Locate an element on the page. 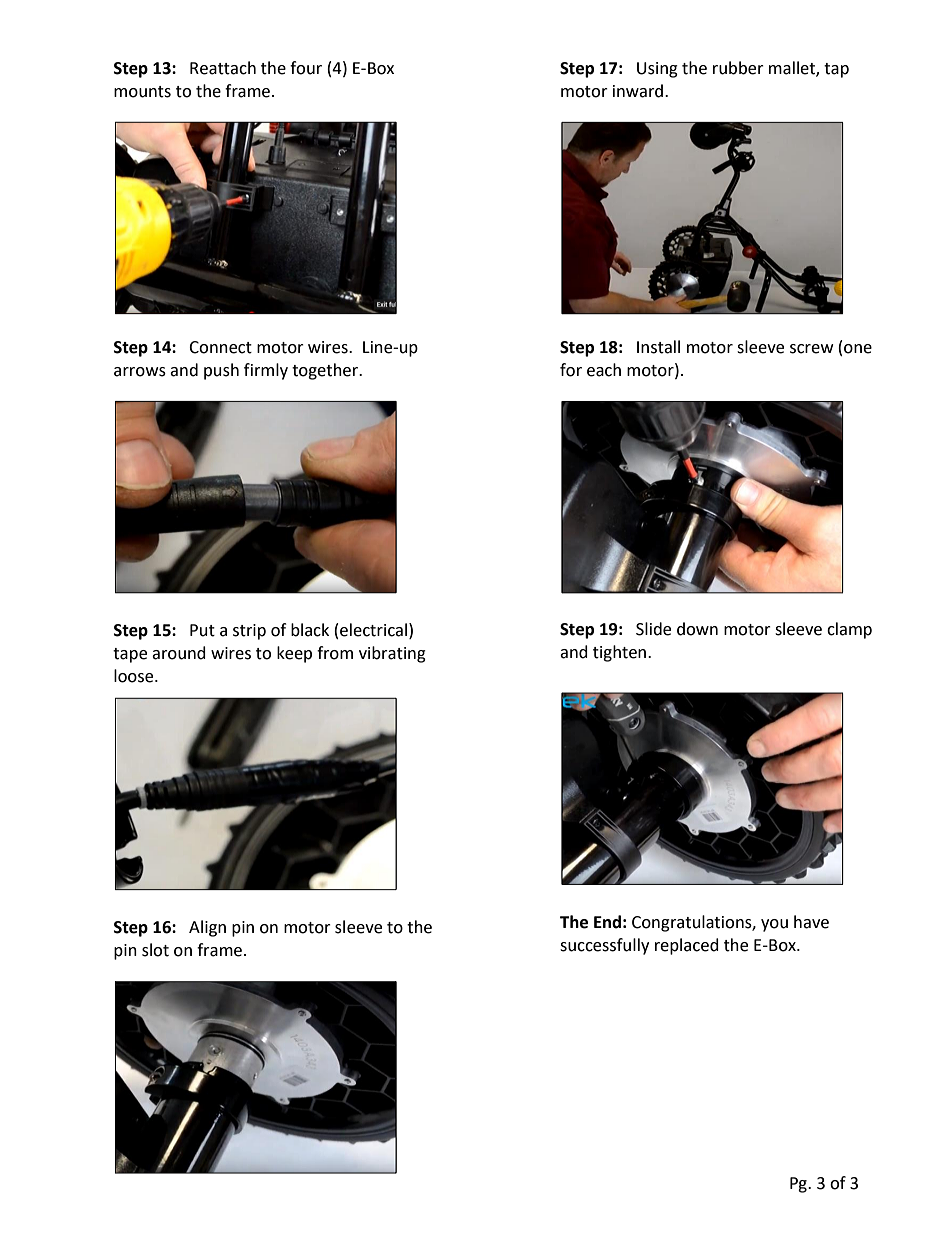 The width and height of the image is (952, 1233). vibrating is located at coordinates (392, 654).
